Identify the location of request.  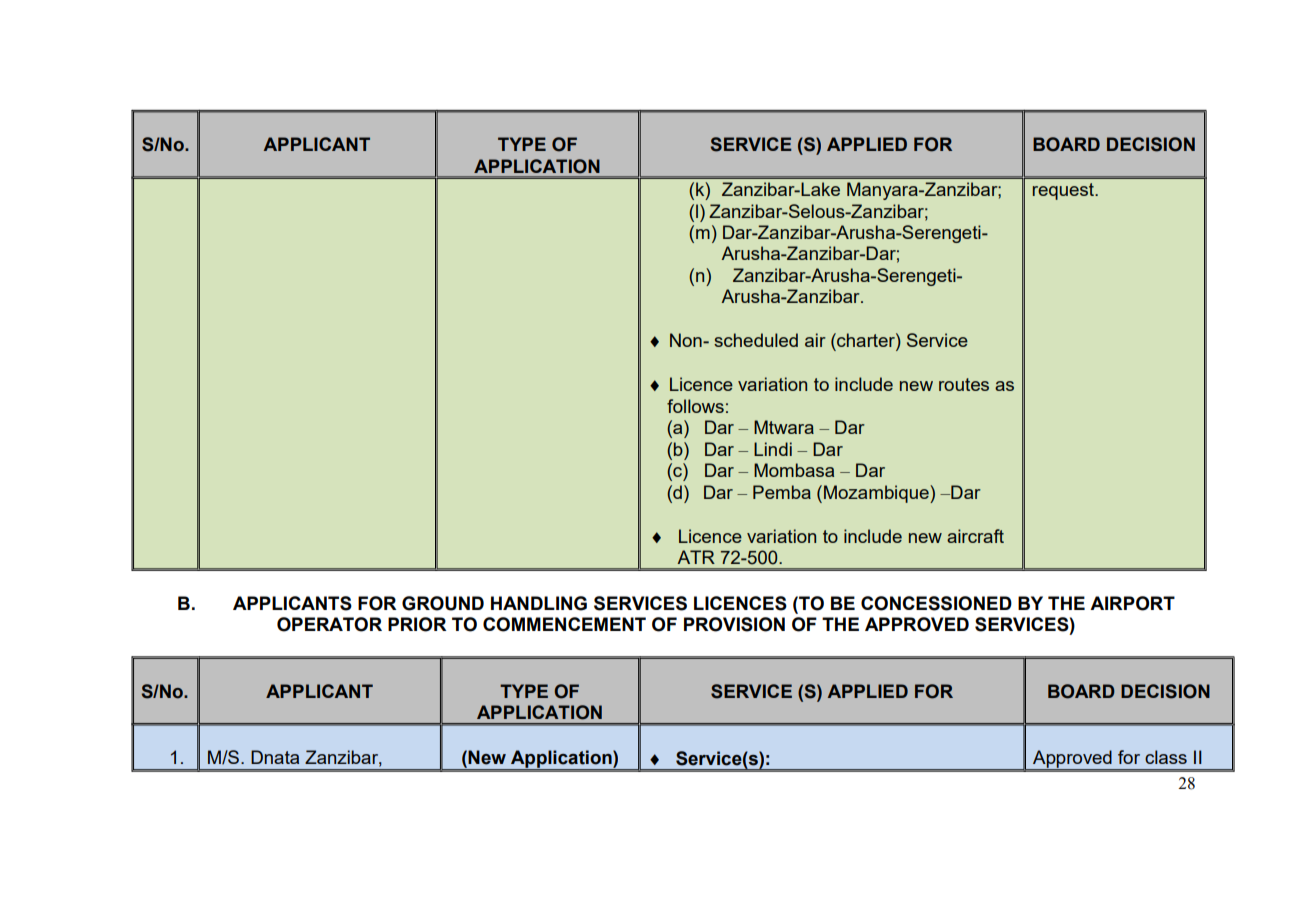
(1064, 191).
